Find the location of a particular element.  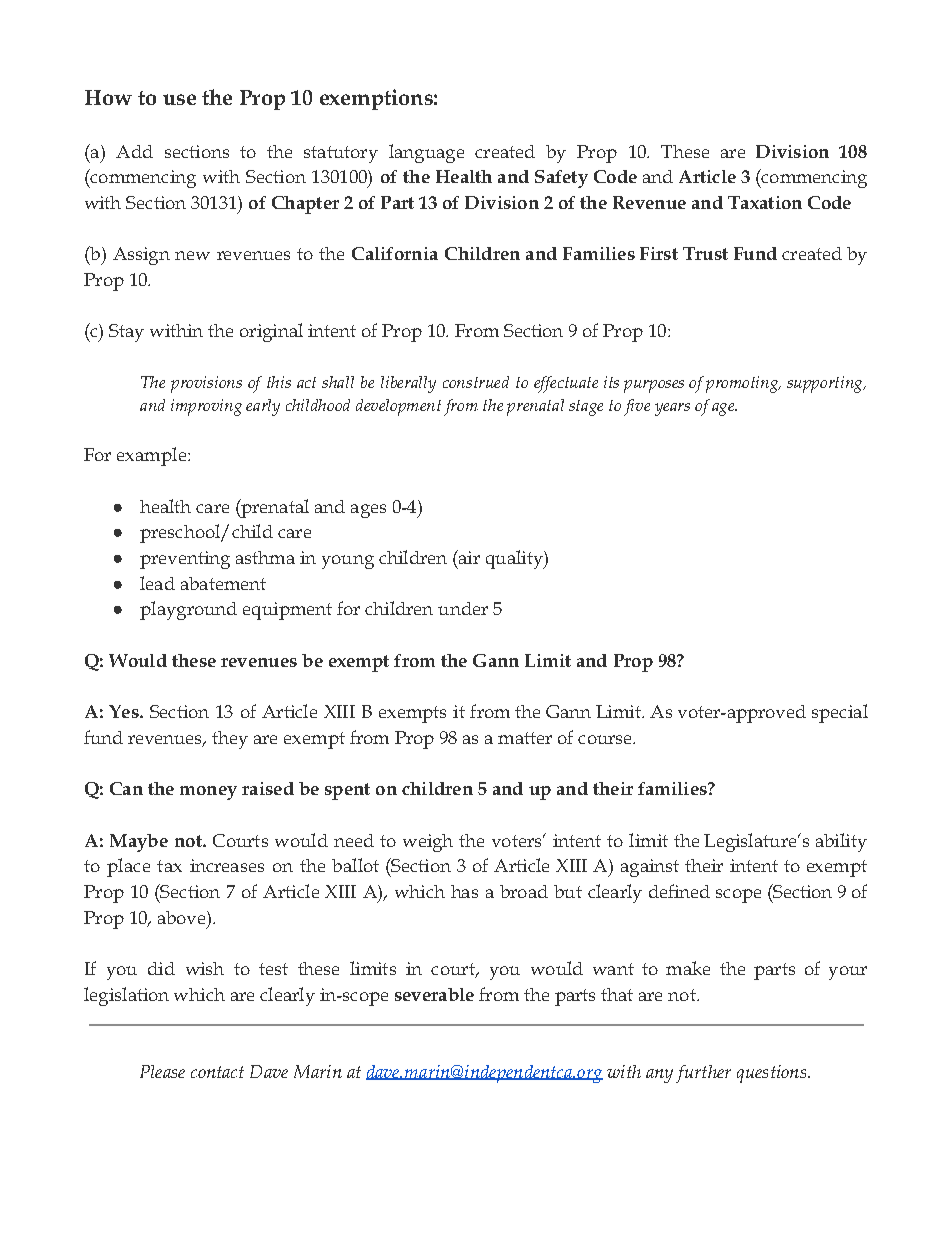

language is located at coordinates (426, 153).
